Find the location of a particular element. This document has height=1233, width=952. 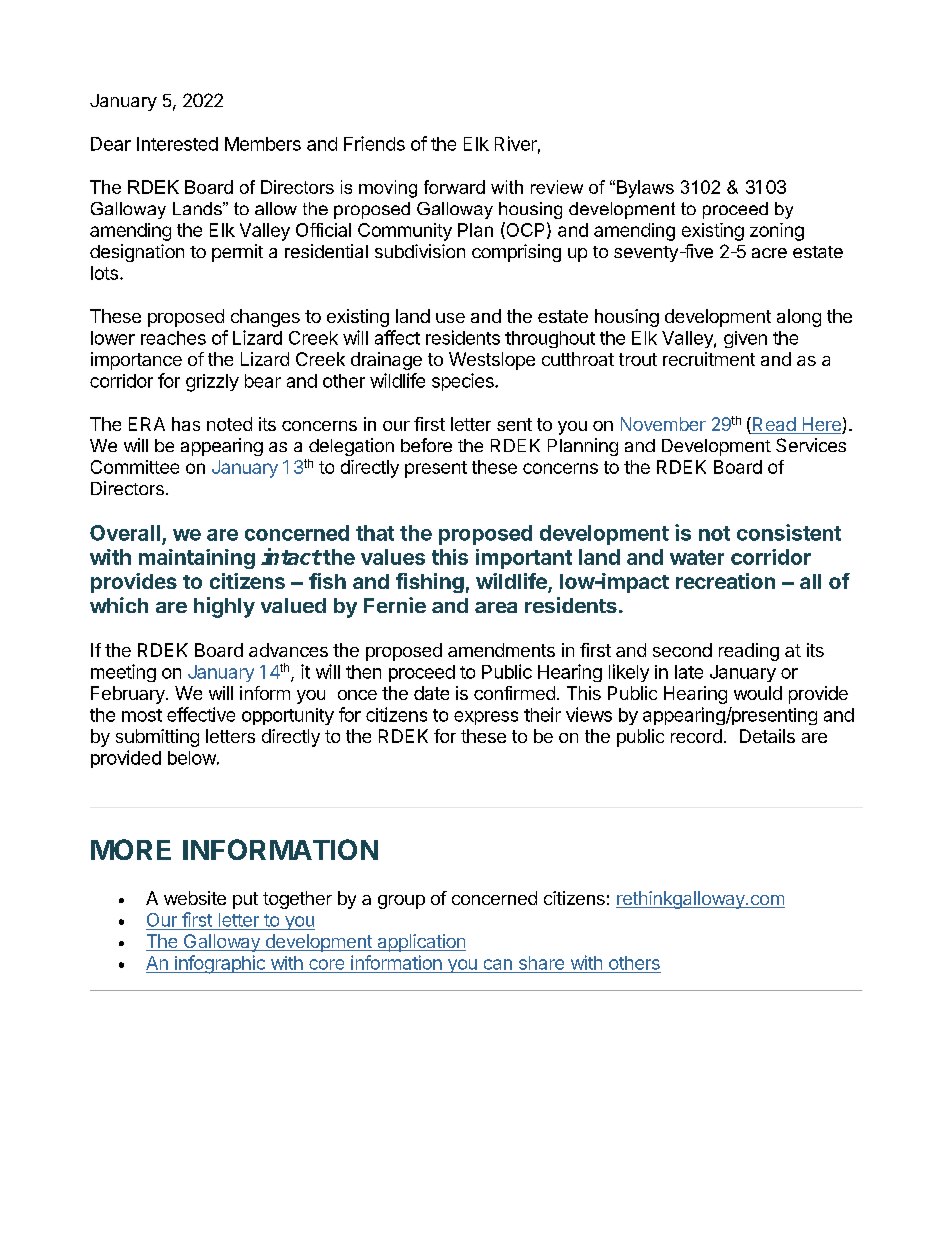

has is located at coordinates (186, 424).
